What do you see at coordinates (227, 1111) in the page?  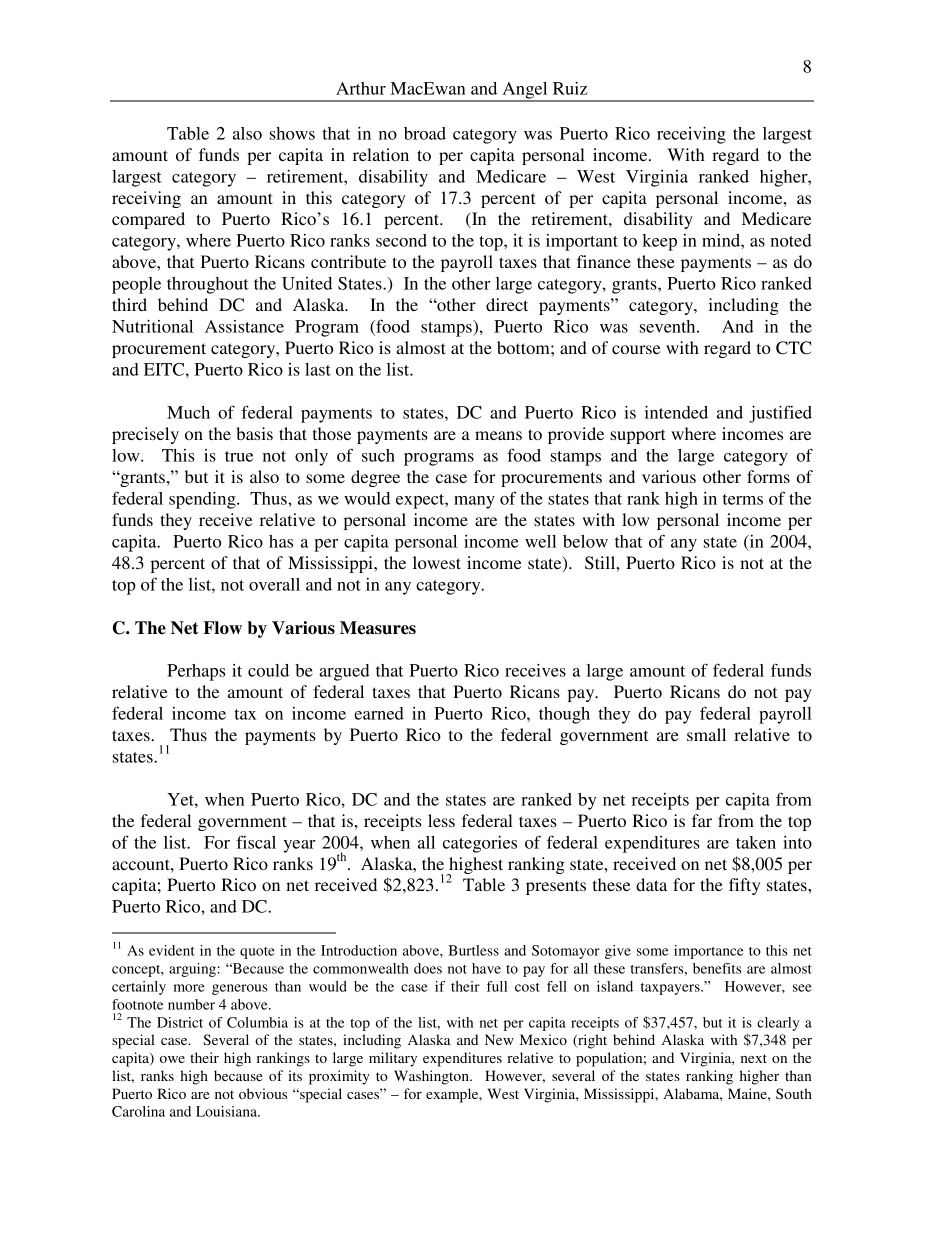 I see `Louisiana` at bounding box center [227, 1111].
